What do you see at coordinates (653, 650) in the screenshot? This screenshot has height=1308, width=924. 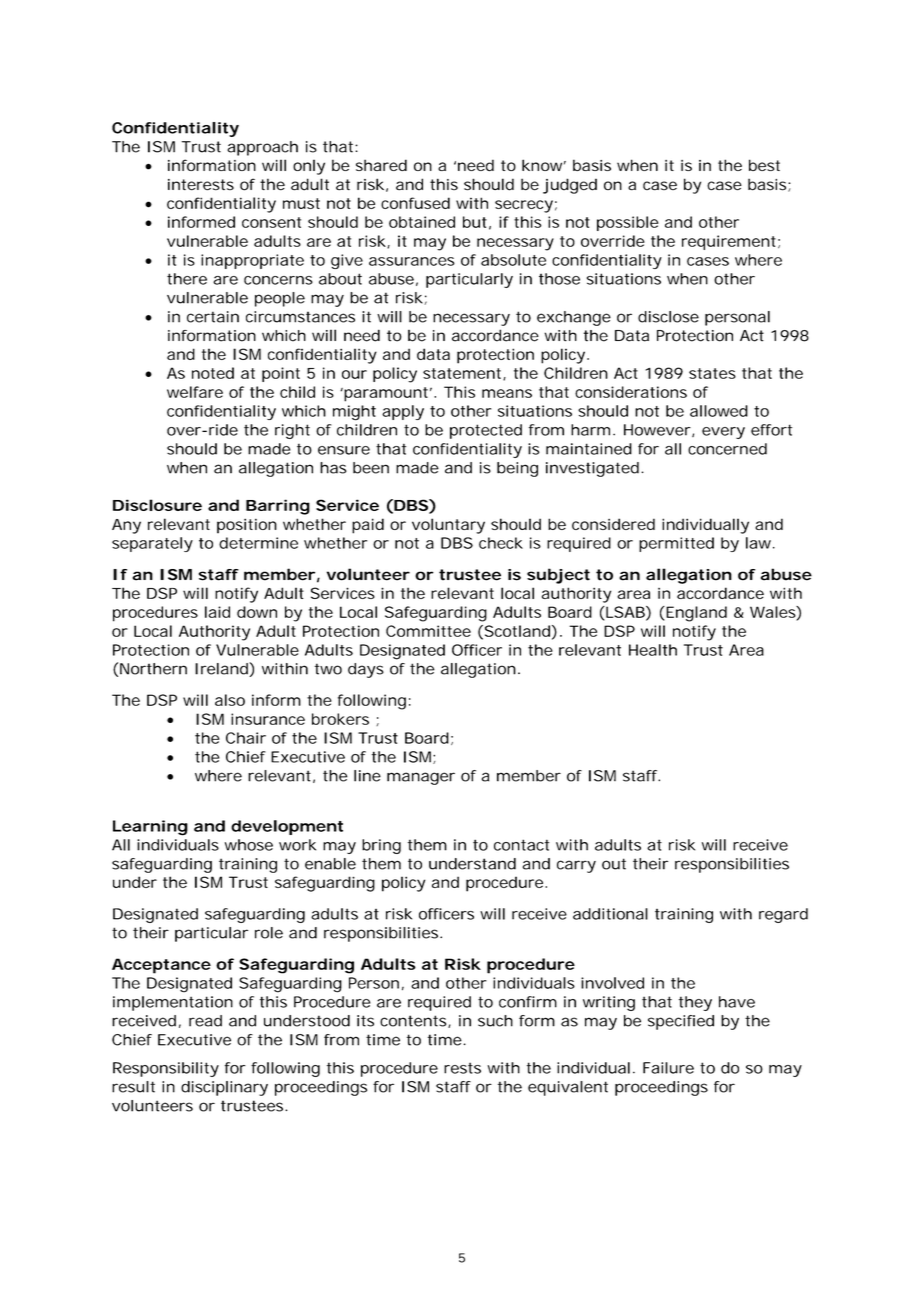 I see `Health` at bounding box center [653, 650].
